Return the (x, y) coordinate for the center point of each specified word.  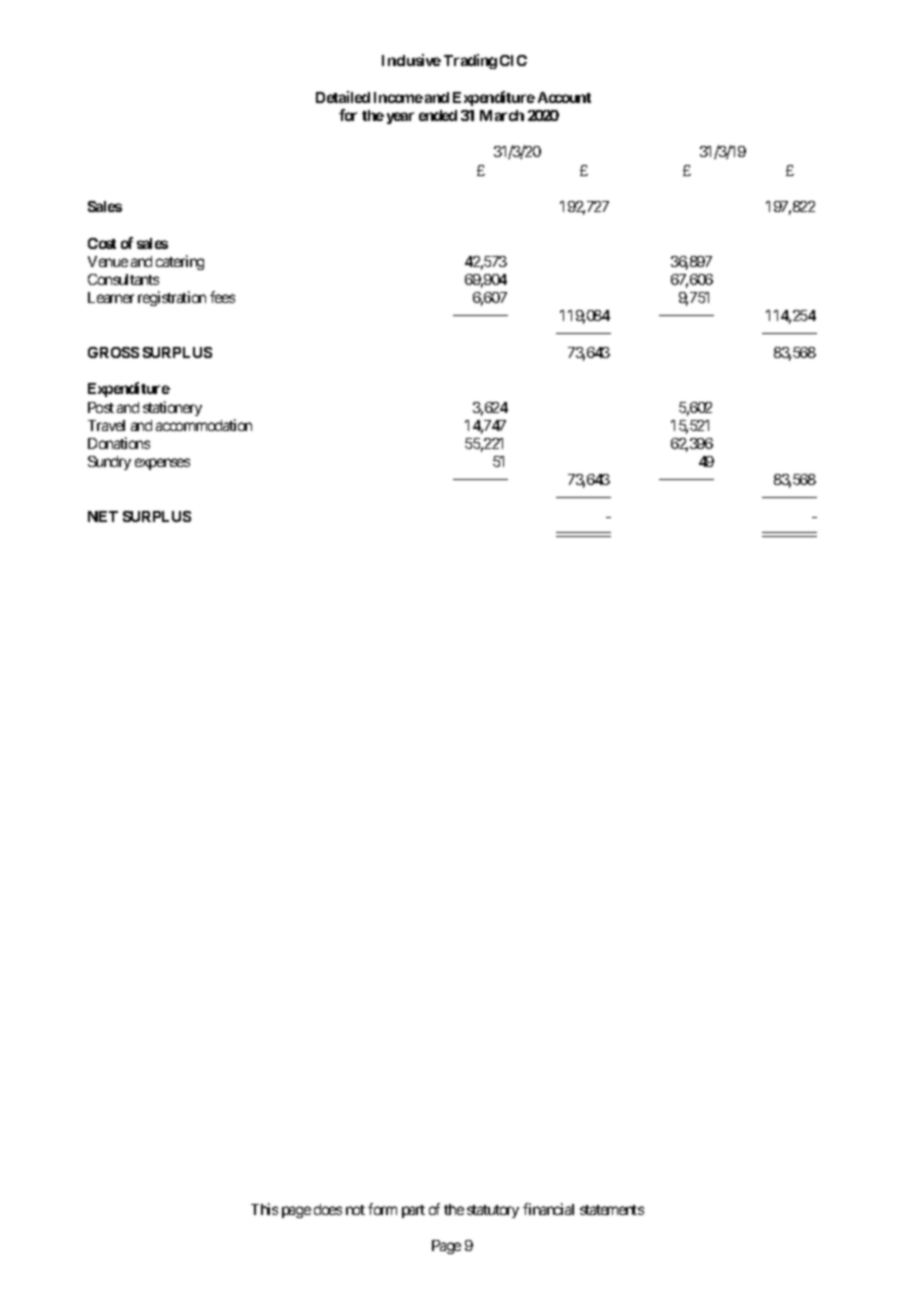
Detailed (343, 97)
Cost (102, 243)
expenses (162, 464)
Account (564, 97)
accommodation (204, 425)
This (264, 1209)
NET (103, 516)
